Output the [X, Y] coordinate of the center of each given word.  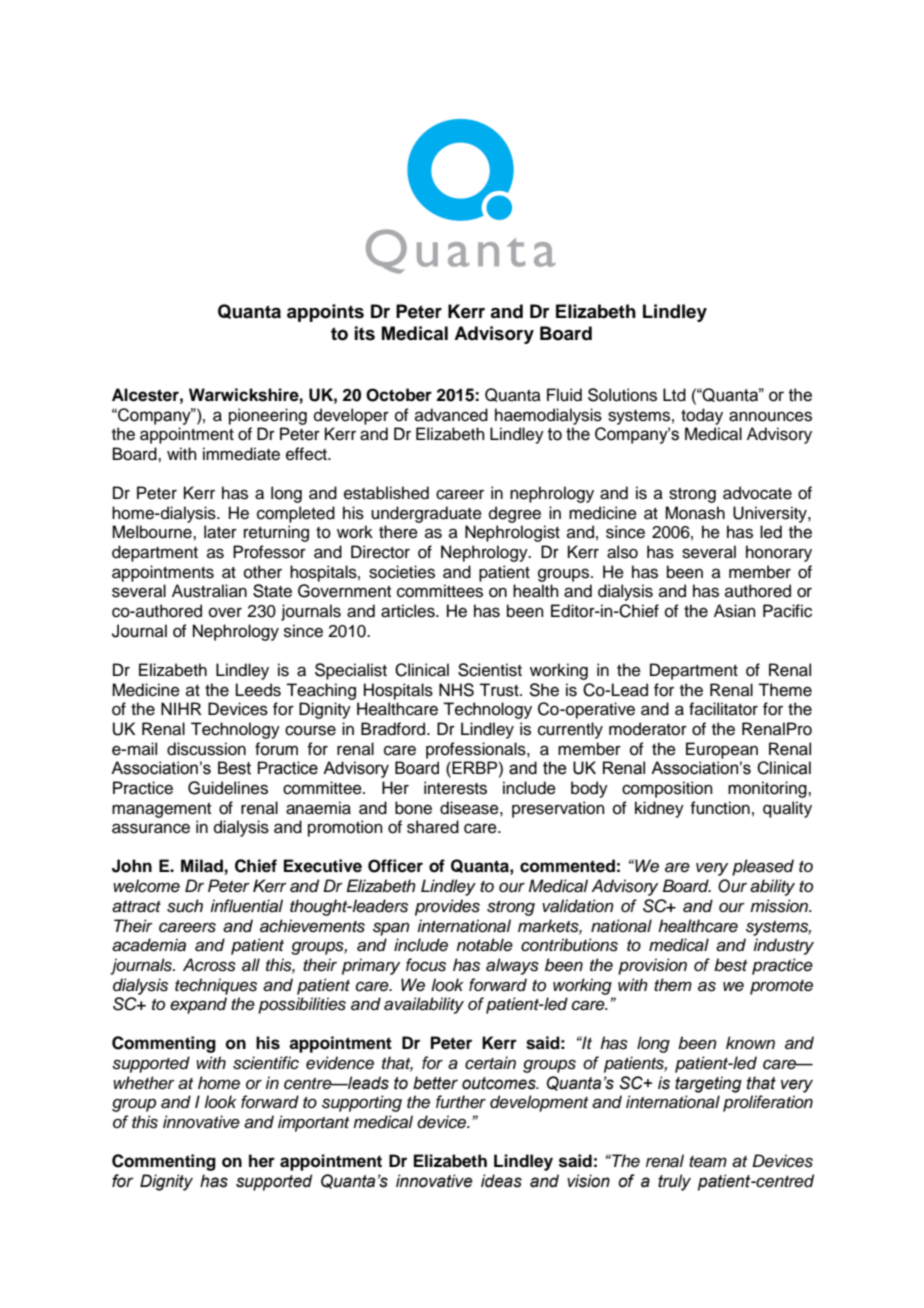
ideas [501, 1181]
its [365, 333]
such [185, 906]
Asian [735, 611]
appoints [325, 313]
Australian [209, 591]
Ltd [674, 395]
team [708, 1162]
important [313, 1123]
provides [447, 907]
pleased [763, 867]
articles [409, 611]
